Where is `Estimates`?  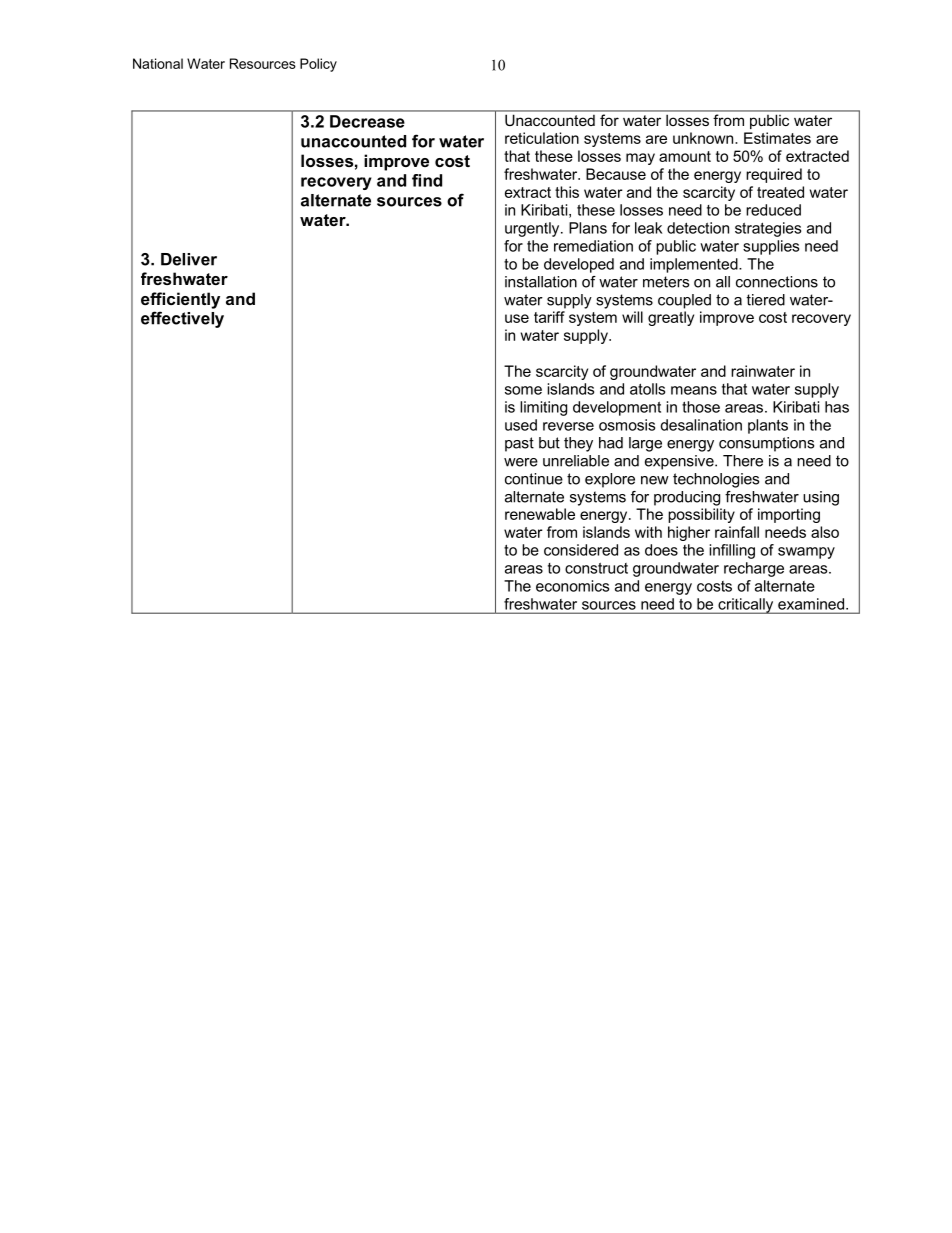 Estimates is located at coordinates (777, 138).
